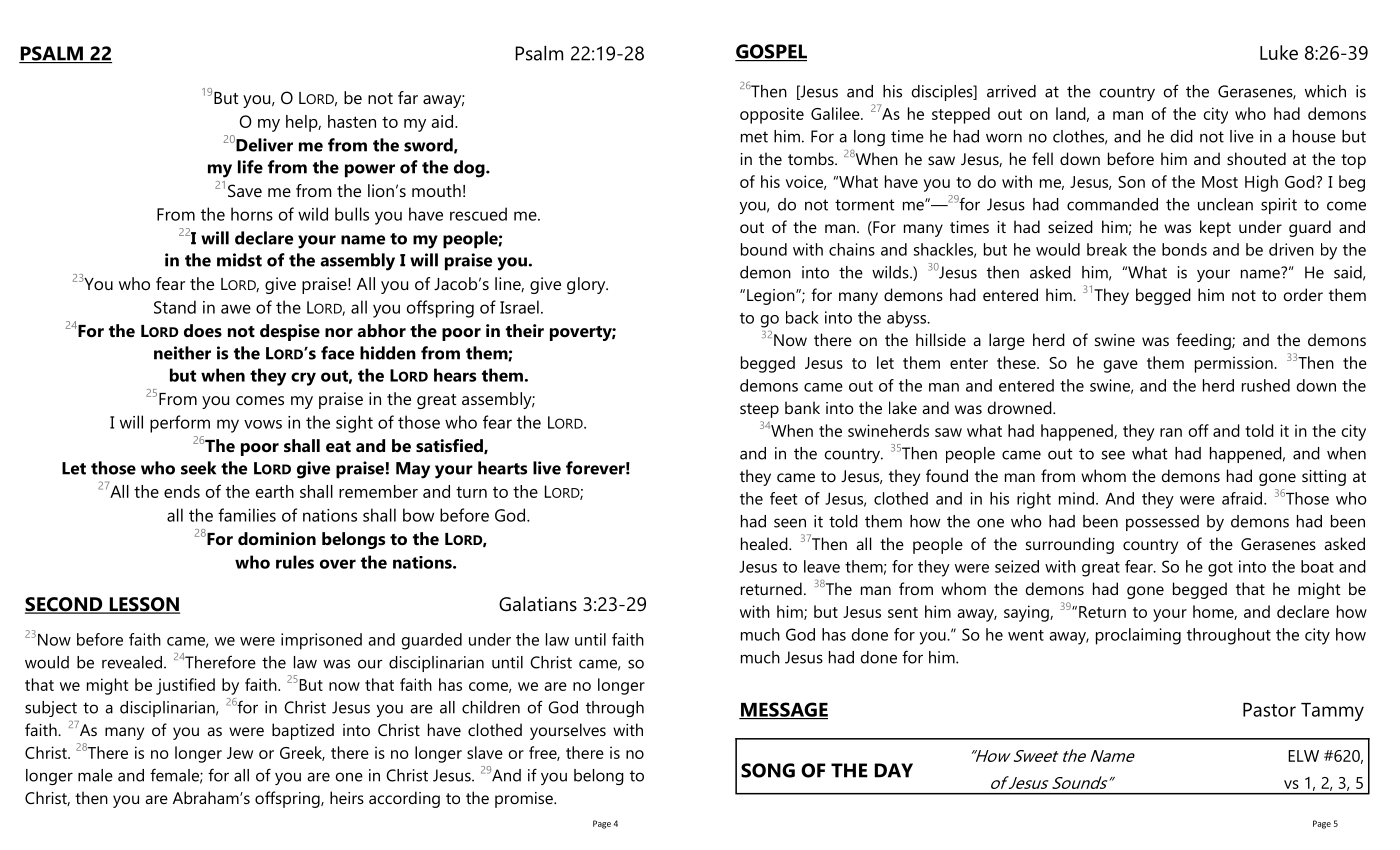  Describe the element at coordinates (1279, 52) in the screenshot. I see `Luke` at that location.
